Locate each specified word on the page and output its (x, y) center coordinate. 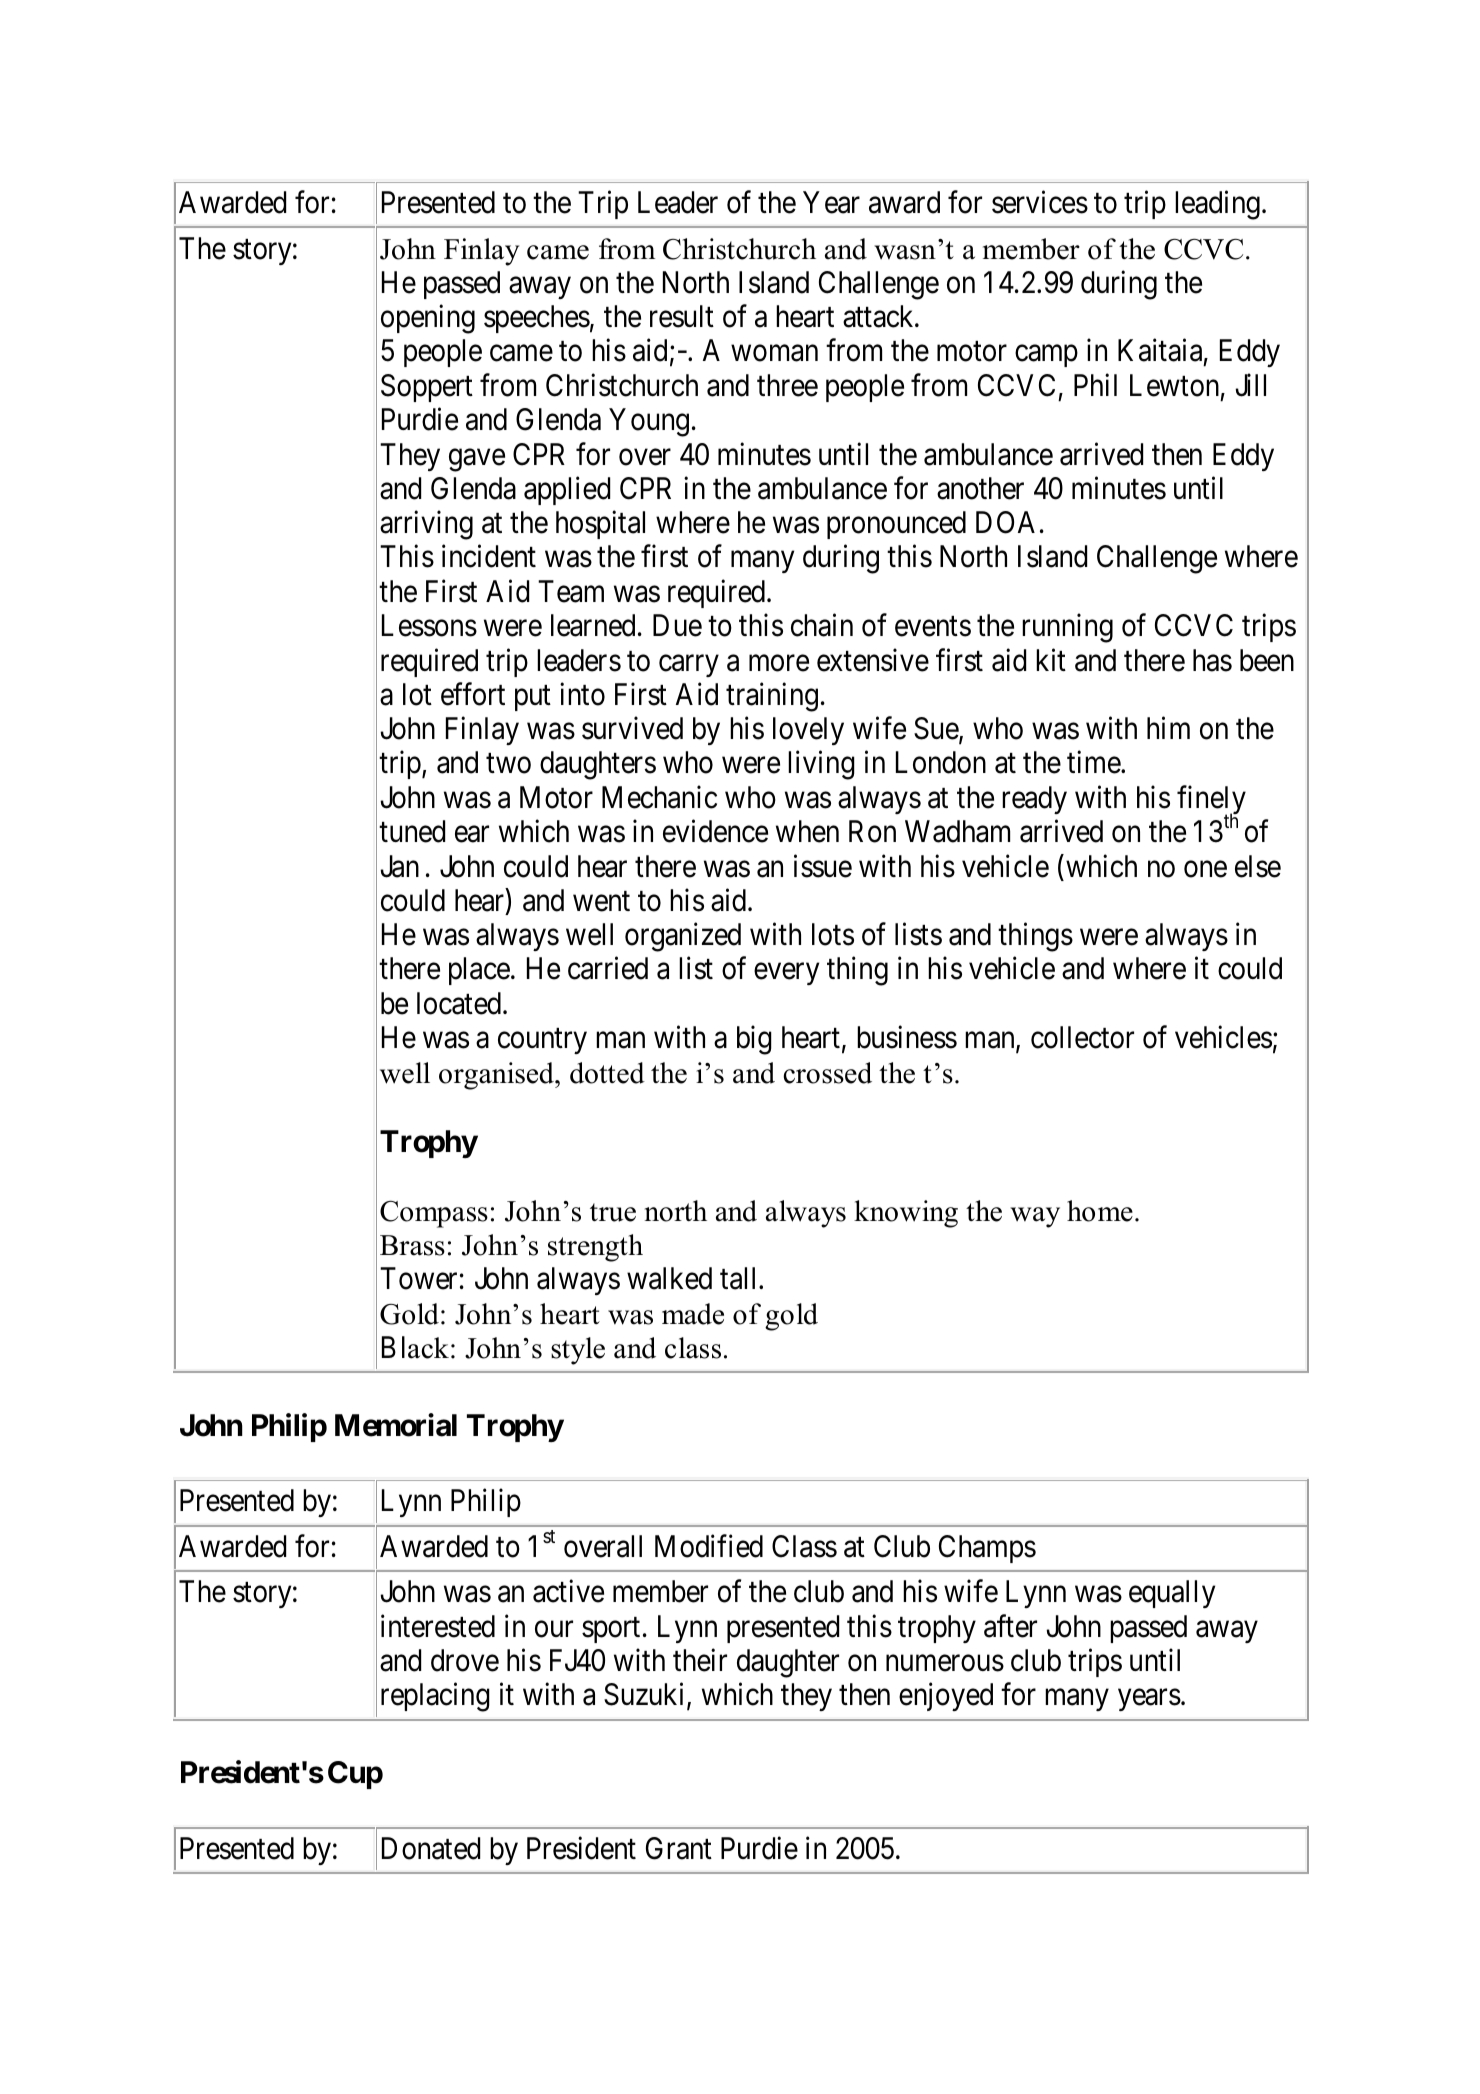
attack (879, 316)
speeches (537, 319)
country (542, 1041)
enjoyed (946, 1697)
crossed (827, 1073)
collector (1082, 1037)
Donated (431, 1848)
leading (1217, 205)
